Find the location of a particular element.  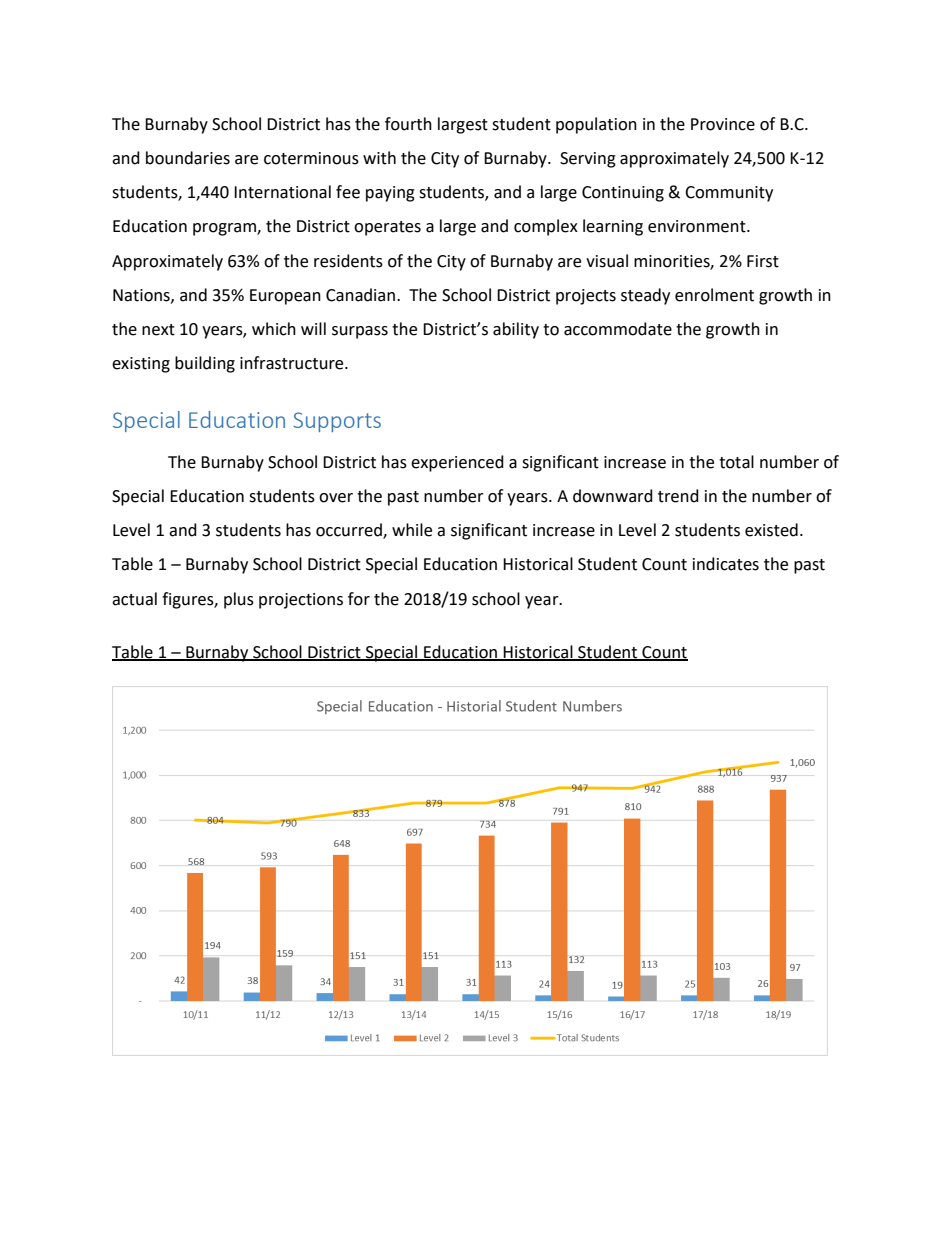

total is located at coordinates (736, 462).
